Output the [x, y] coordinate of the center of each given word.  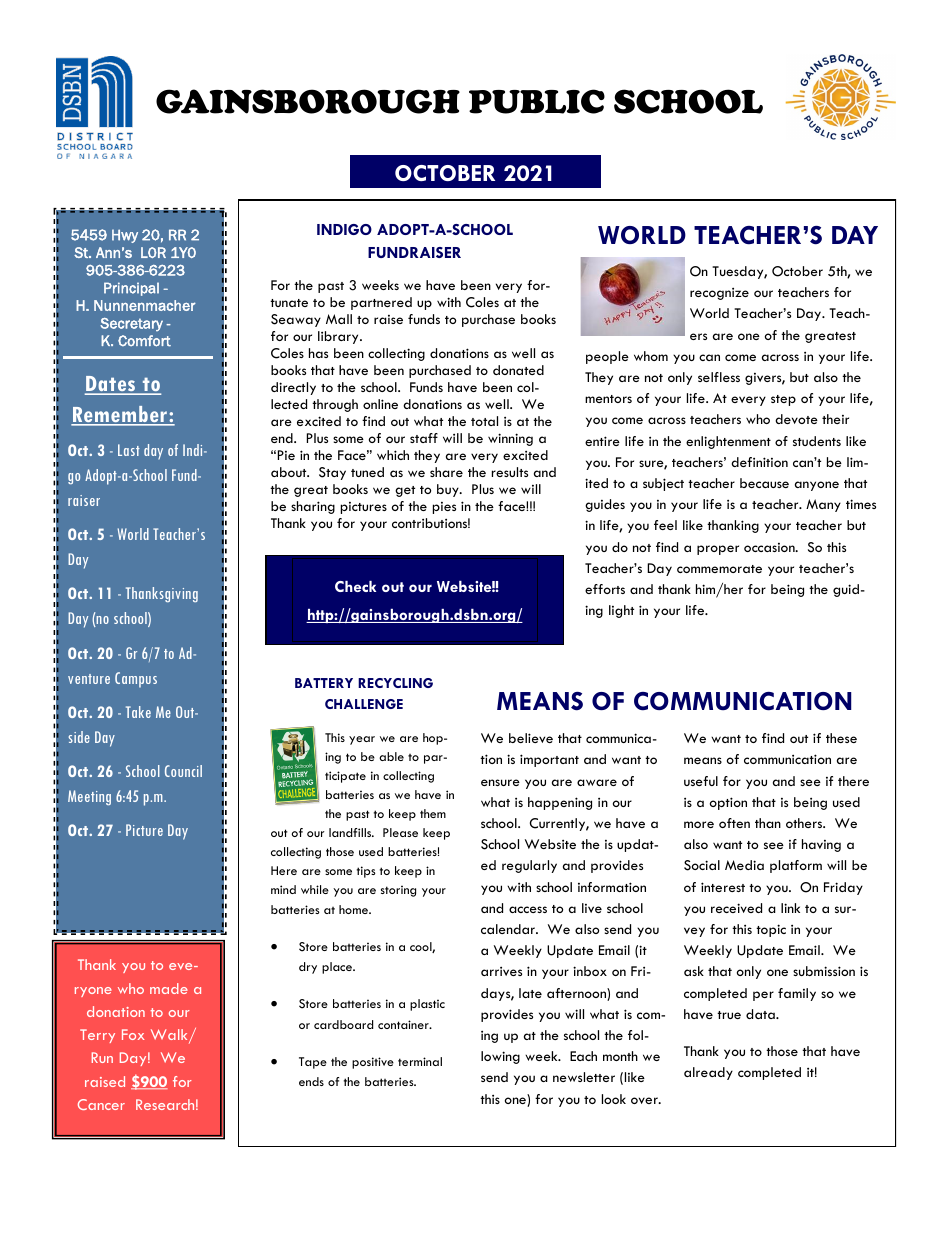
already [708, 1073]
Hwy [125, 236]
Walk [170, 1036]
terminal [420, 1061]
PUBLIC [537, 101]
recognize [719, 294]
